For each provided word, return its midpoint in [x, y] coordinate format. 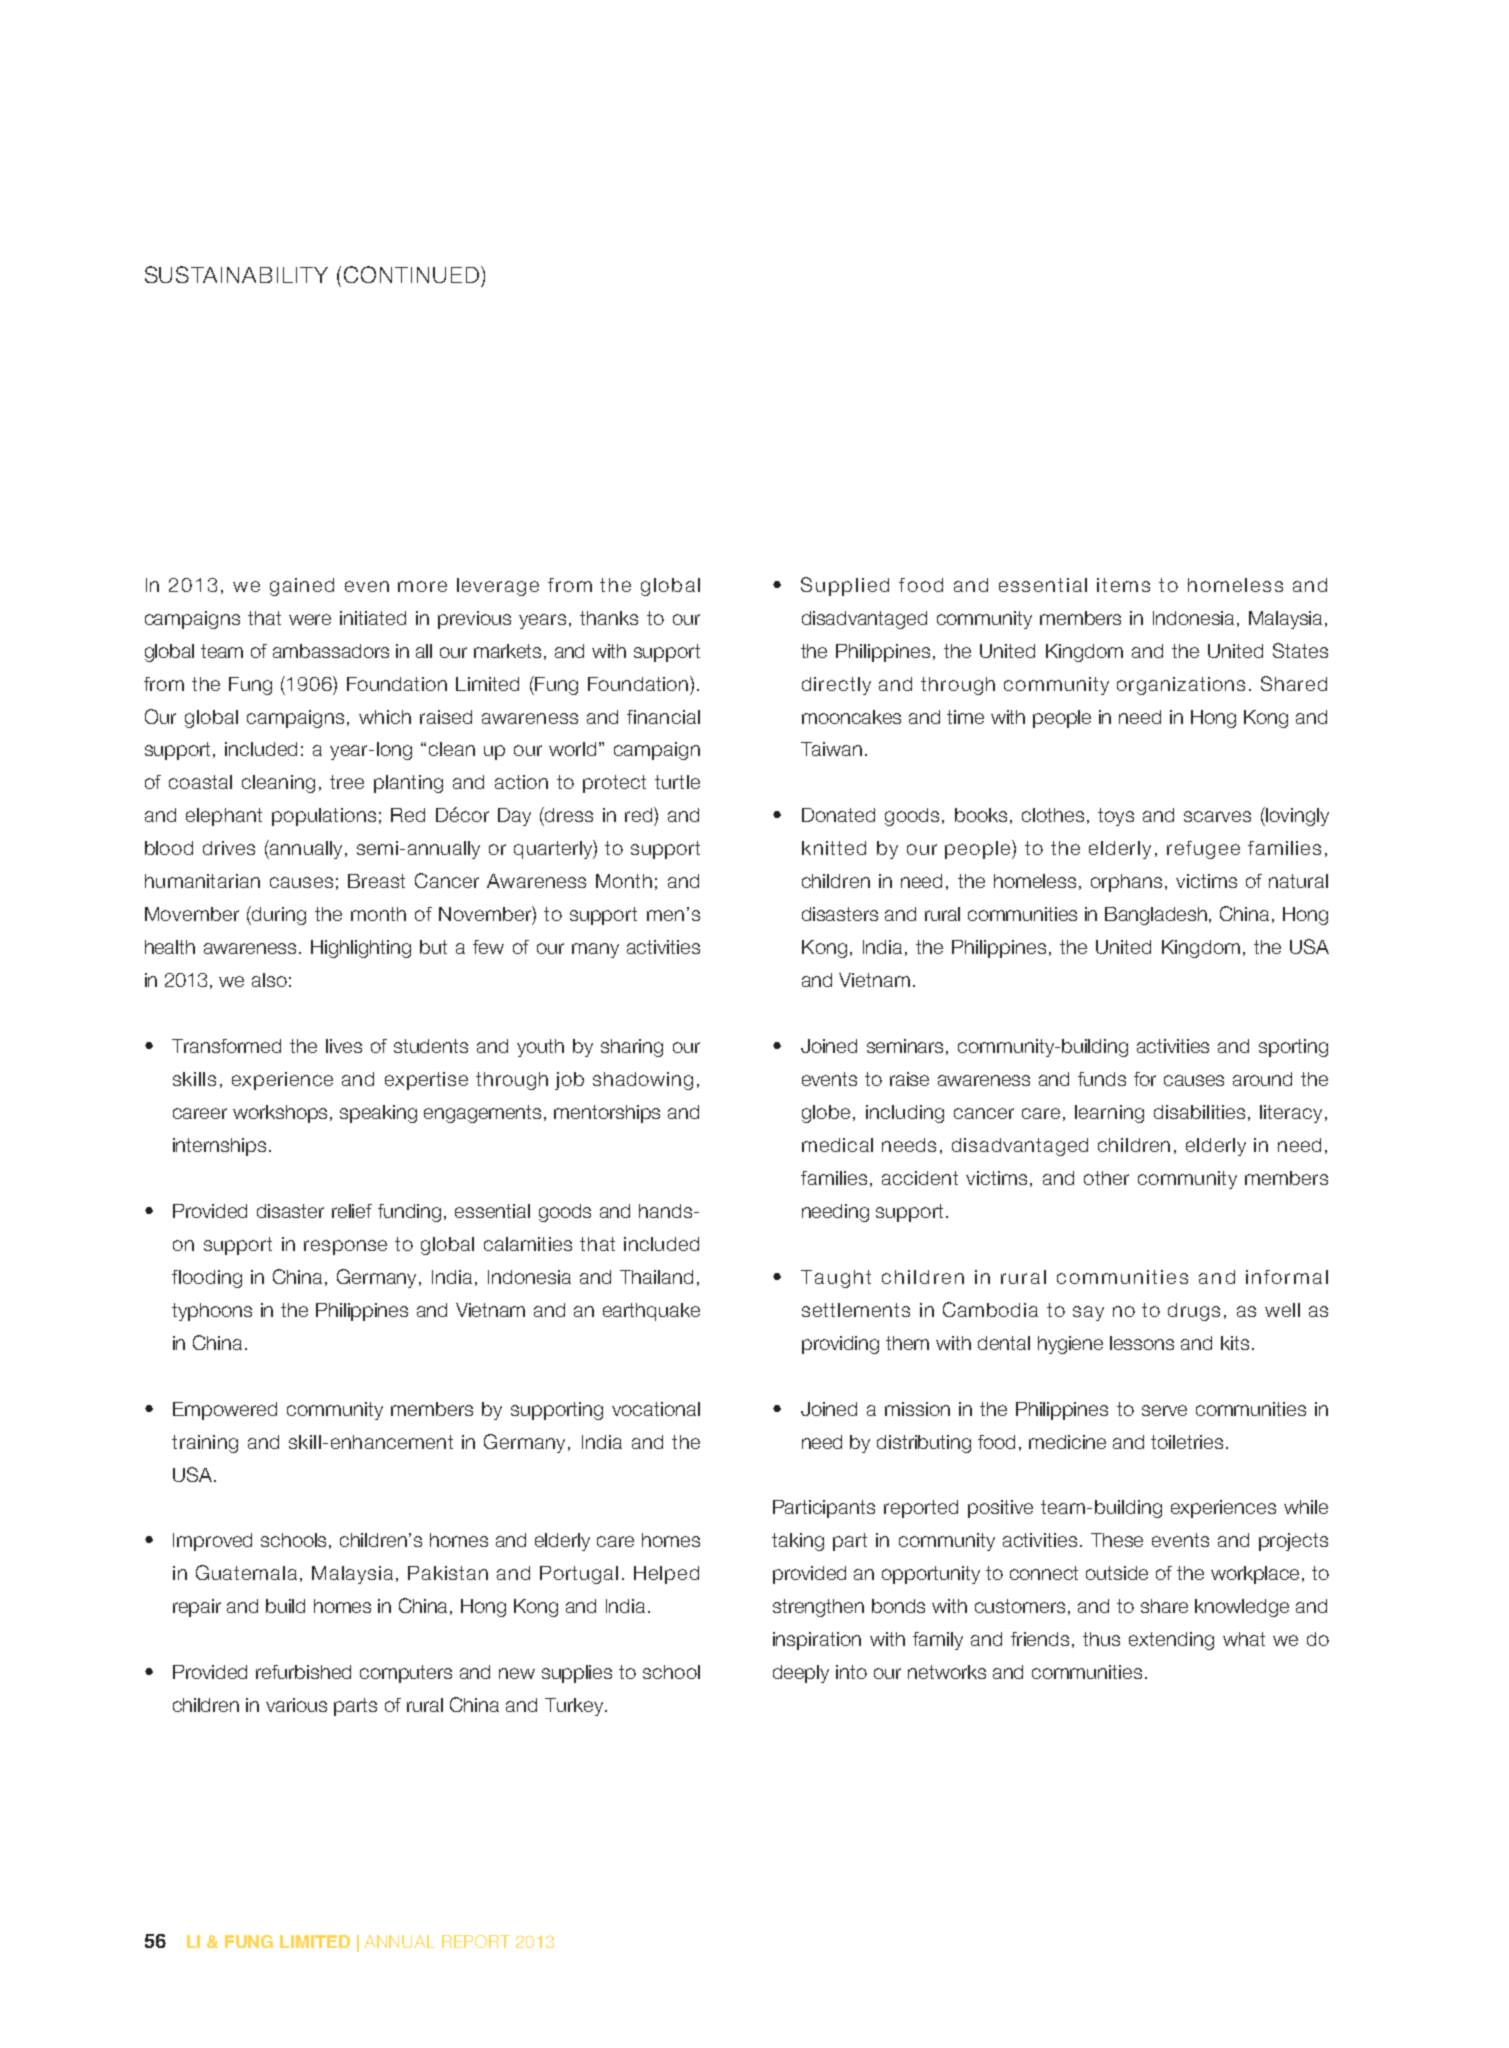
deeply [801, 1674]
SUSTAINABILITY [236, 274]
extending [1171, 1641]
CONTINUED [413, 274]
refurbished [303, 1672]
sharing [632, 1048]
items [1123, 585]
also [269, 980]
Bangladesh [1157, 916]
